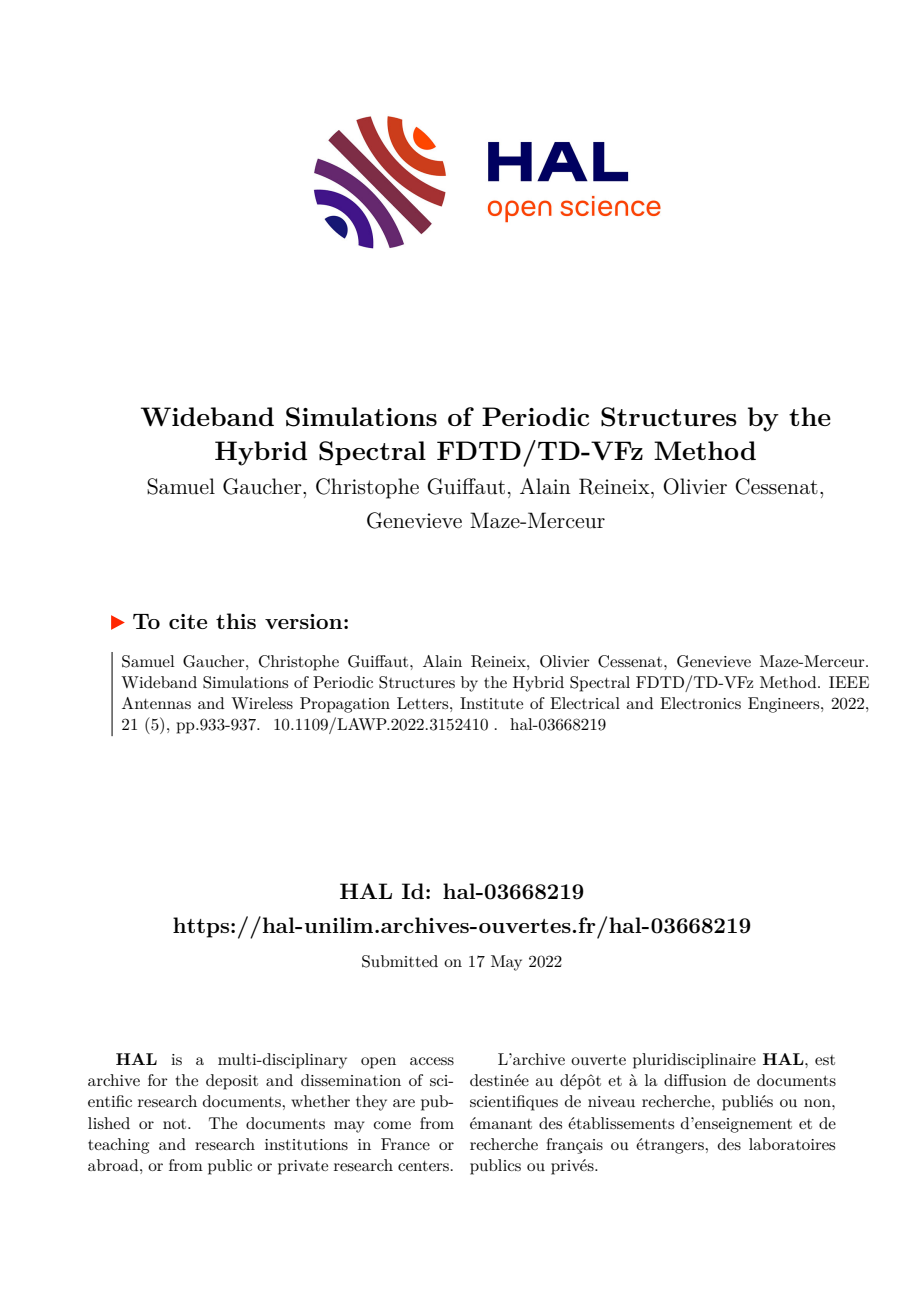  I want to click on cite, so click(188, 621).
